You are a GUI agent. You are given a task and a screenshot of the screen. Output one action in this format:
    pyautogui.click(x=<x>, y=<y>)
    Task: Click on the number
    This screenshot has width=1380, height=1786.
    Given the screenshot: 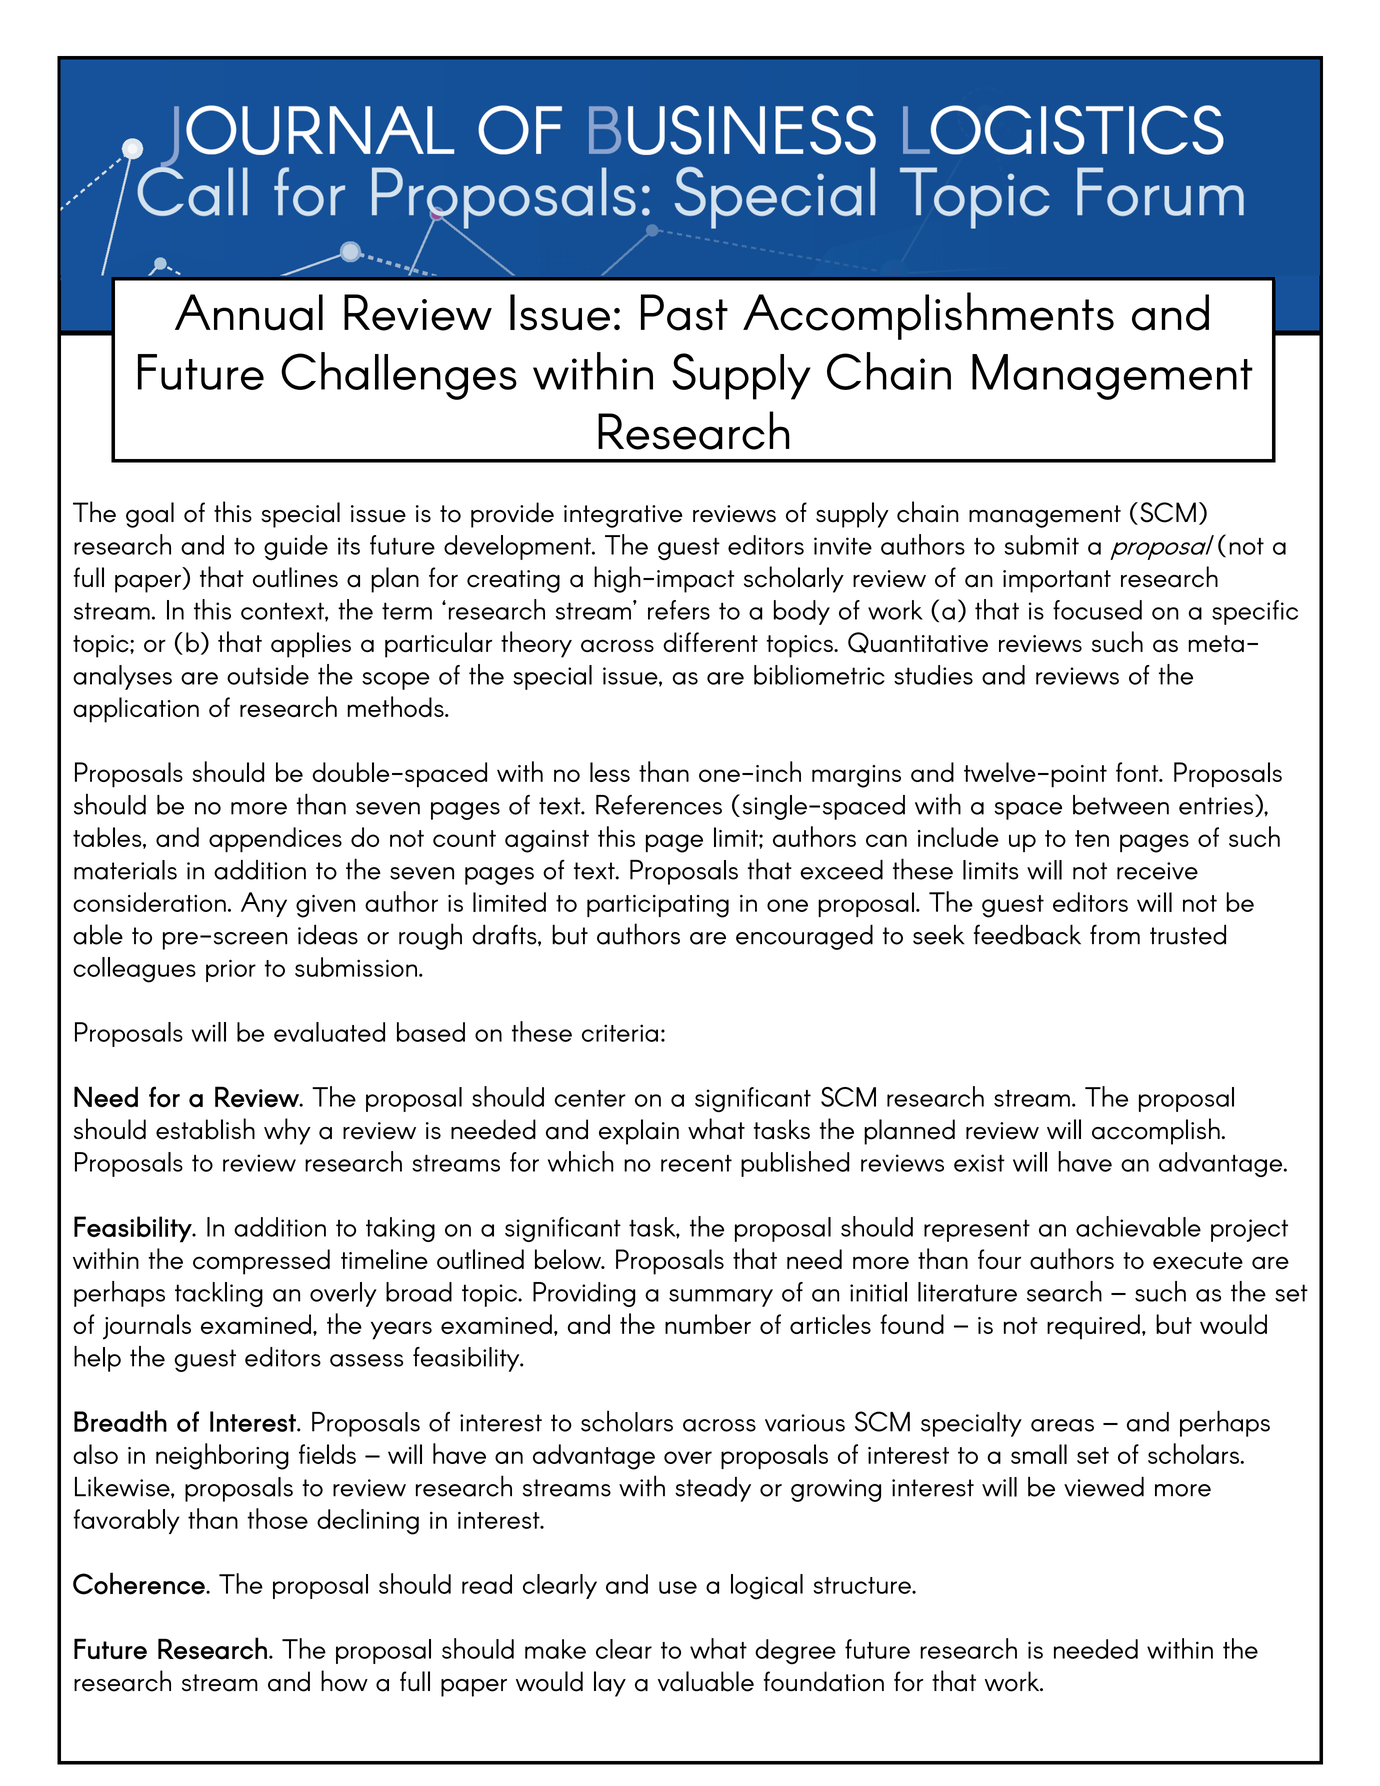 What is the action you would take?
    pyautogui.click(x=708, y=1324)
